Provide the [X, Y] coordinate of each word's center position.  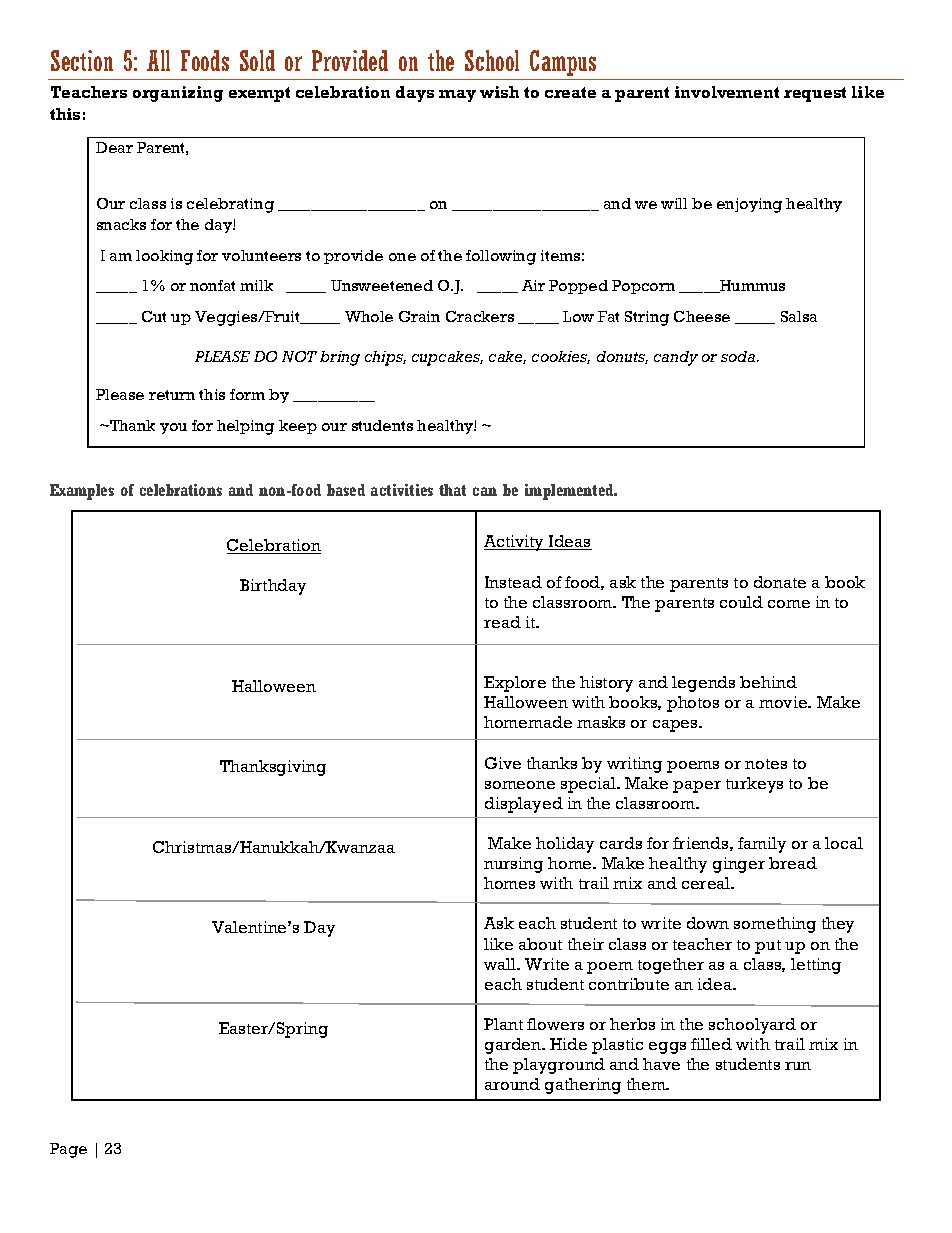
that [452, 490]
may [457, 96]
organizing [178, 94]
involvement [727, 92]
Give [503, 763]
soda [739, 356]
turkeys [754, 785]
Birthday [273, 587]
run [798, 1066]
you [173, 428]
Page [68, 1150]
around [512, 1084]
